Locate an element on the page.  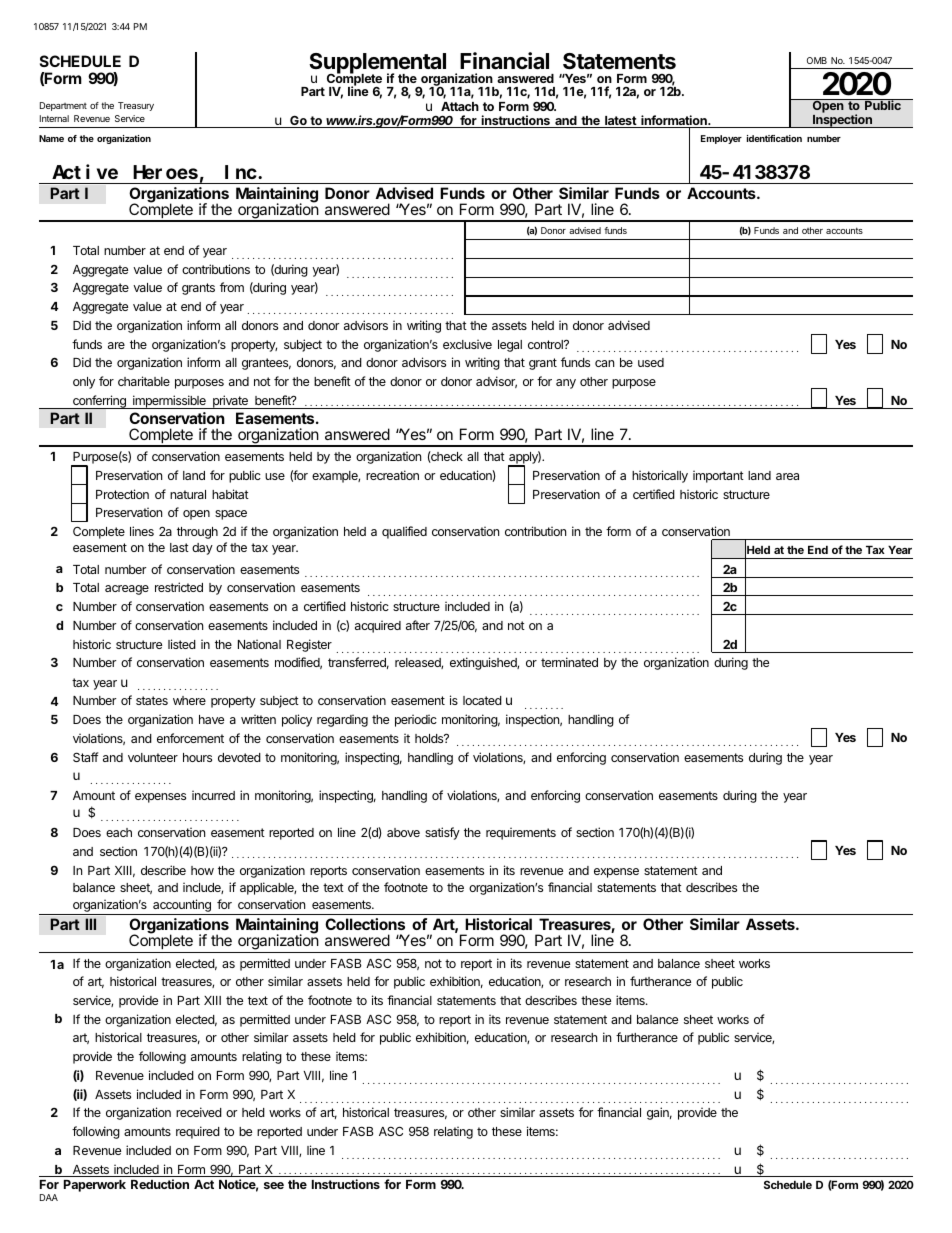
qualified is located at coordinates (404, 532).
